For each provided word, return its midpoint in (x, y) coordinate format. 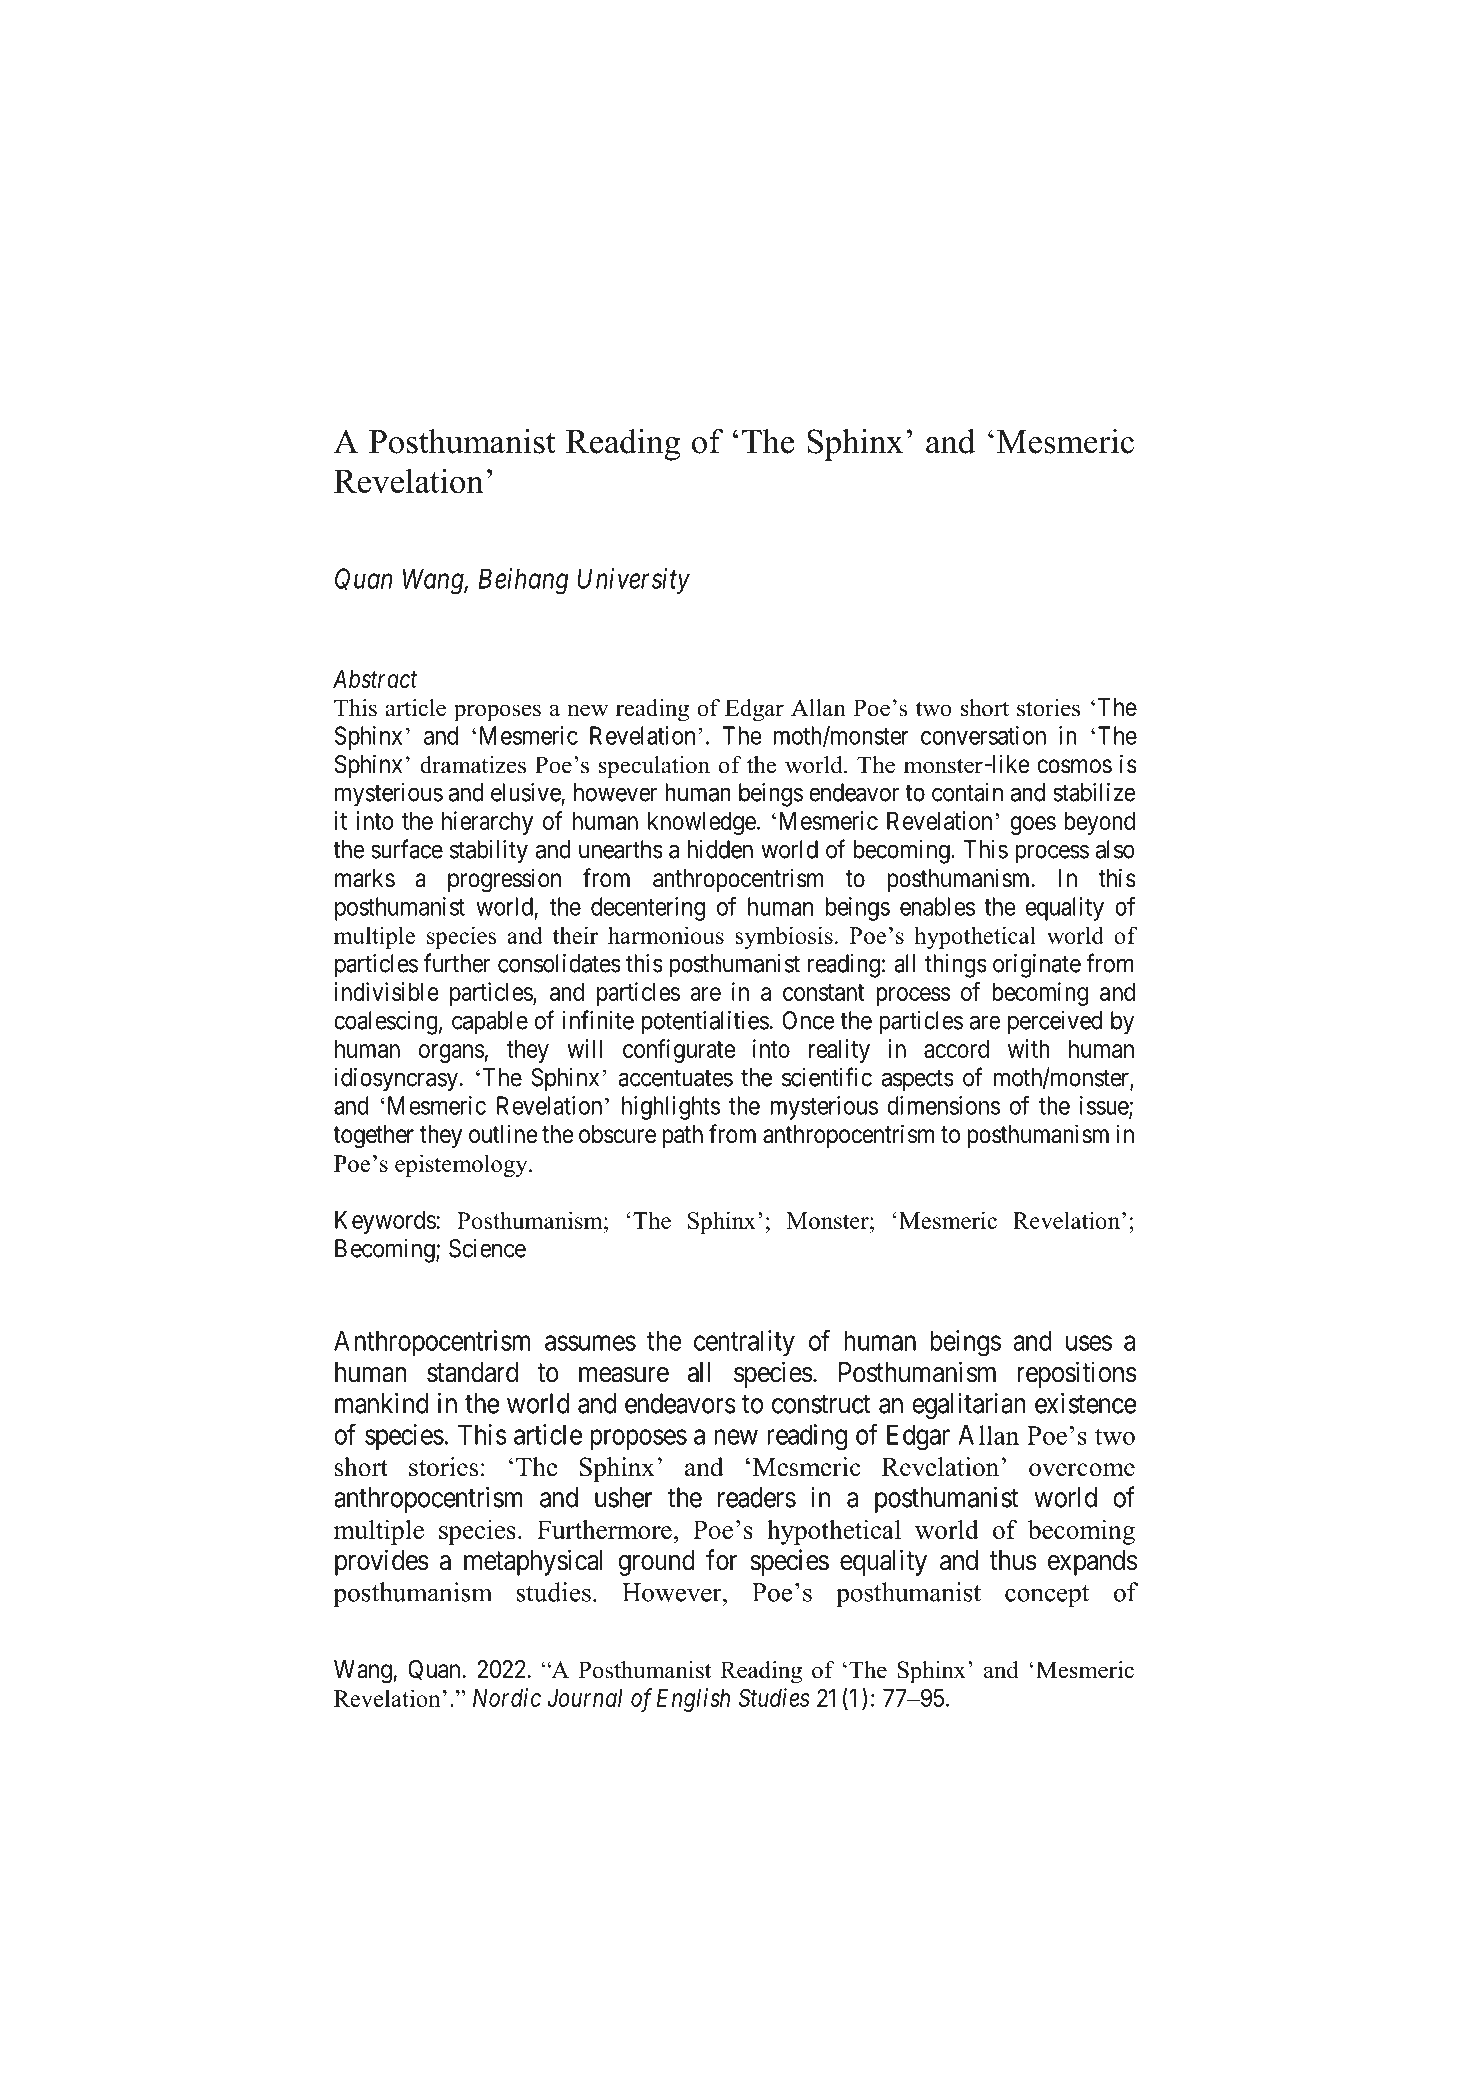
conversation (983, 735)
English (693, 1700)
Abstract (375, 678)
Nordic (507, 1697)
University (633, 581)
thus (1013, 1560)
